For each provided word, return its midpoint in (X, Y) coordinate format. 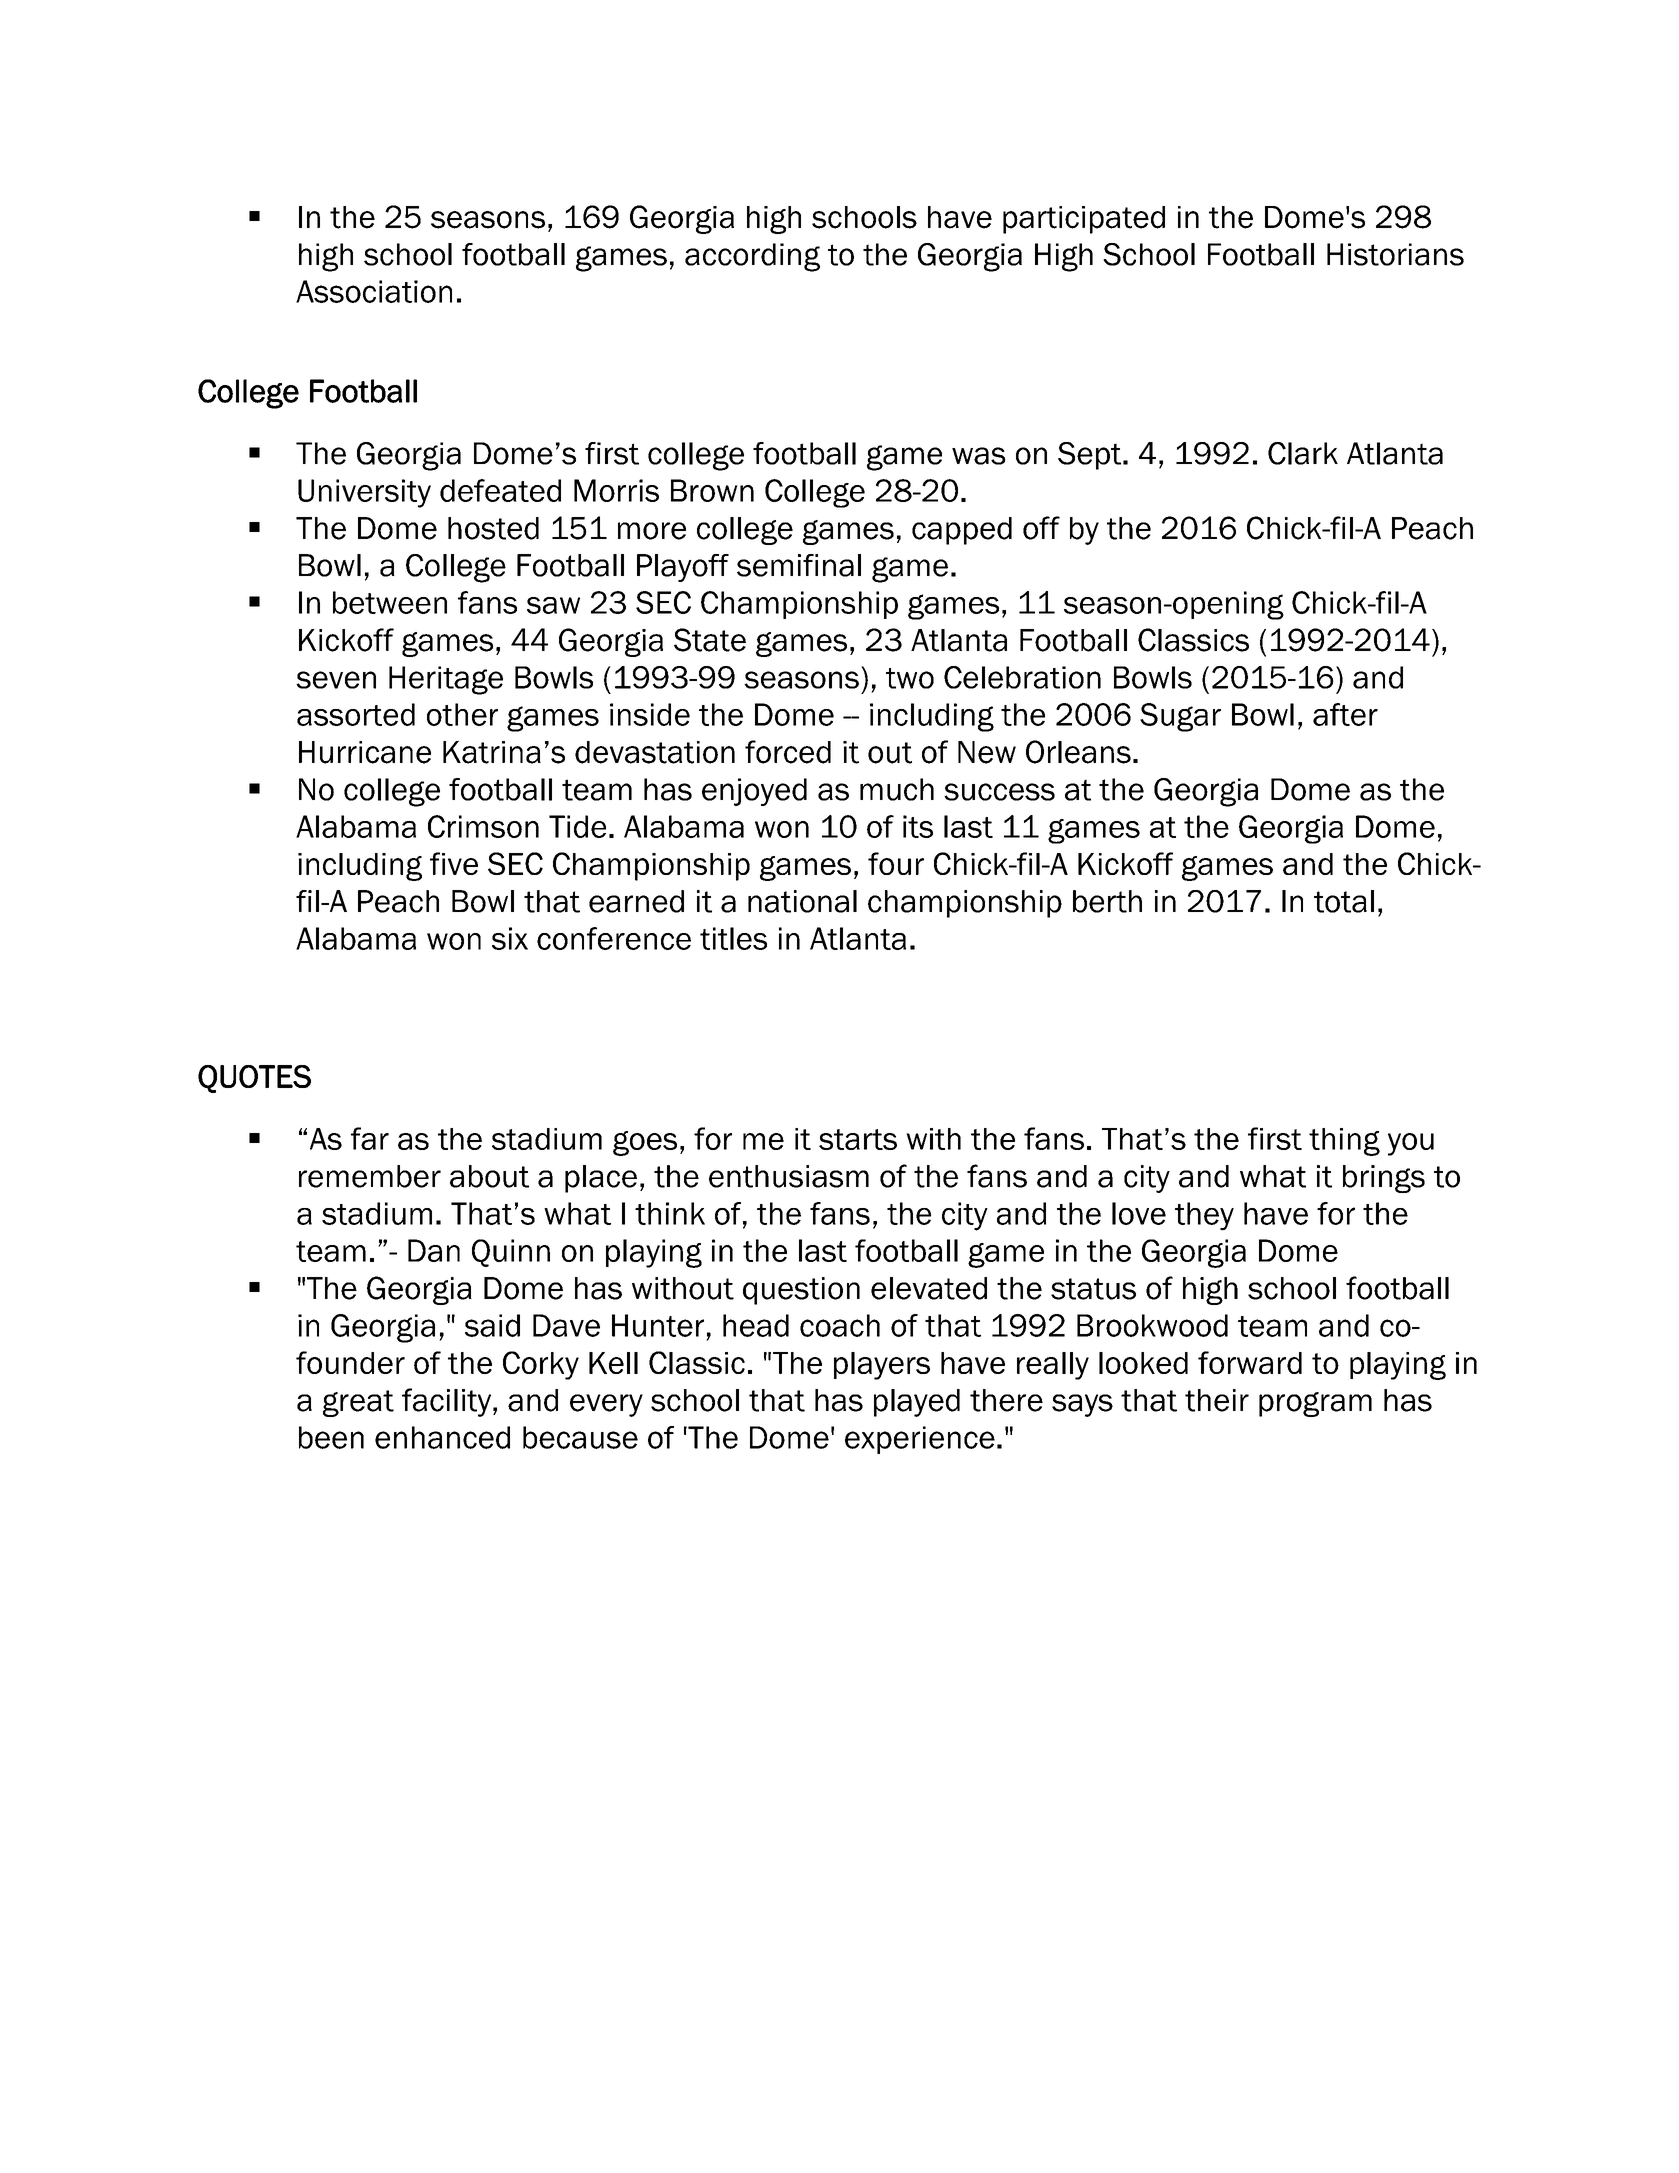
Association (374, 291)
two (910, 678)
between (390, 602)
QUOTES (254, 1079)
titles (733, 938)
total (1344, 901)
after (1345, 714)
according (752, 257)
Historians (1395, 254)
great (358, 1403)
